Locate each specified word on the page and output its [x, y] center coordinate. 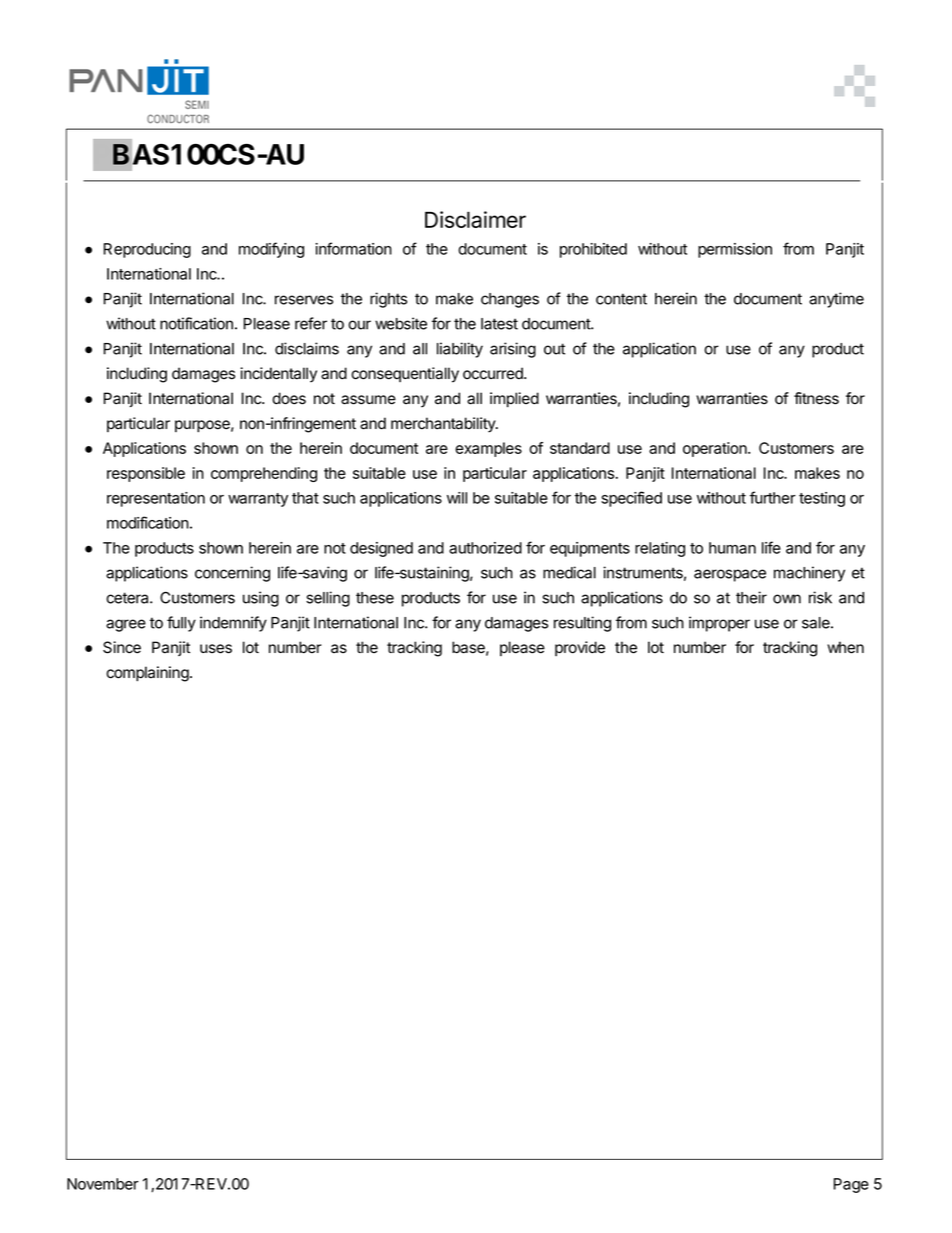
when [845, 647]
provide [580, 648]
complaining [147, 674]
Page [851, 1185]
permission [735, 250]
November [103, 1184]
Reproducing [147, 250]
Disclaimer [475, 219]
